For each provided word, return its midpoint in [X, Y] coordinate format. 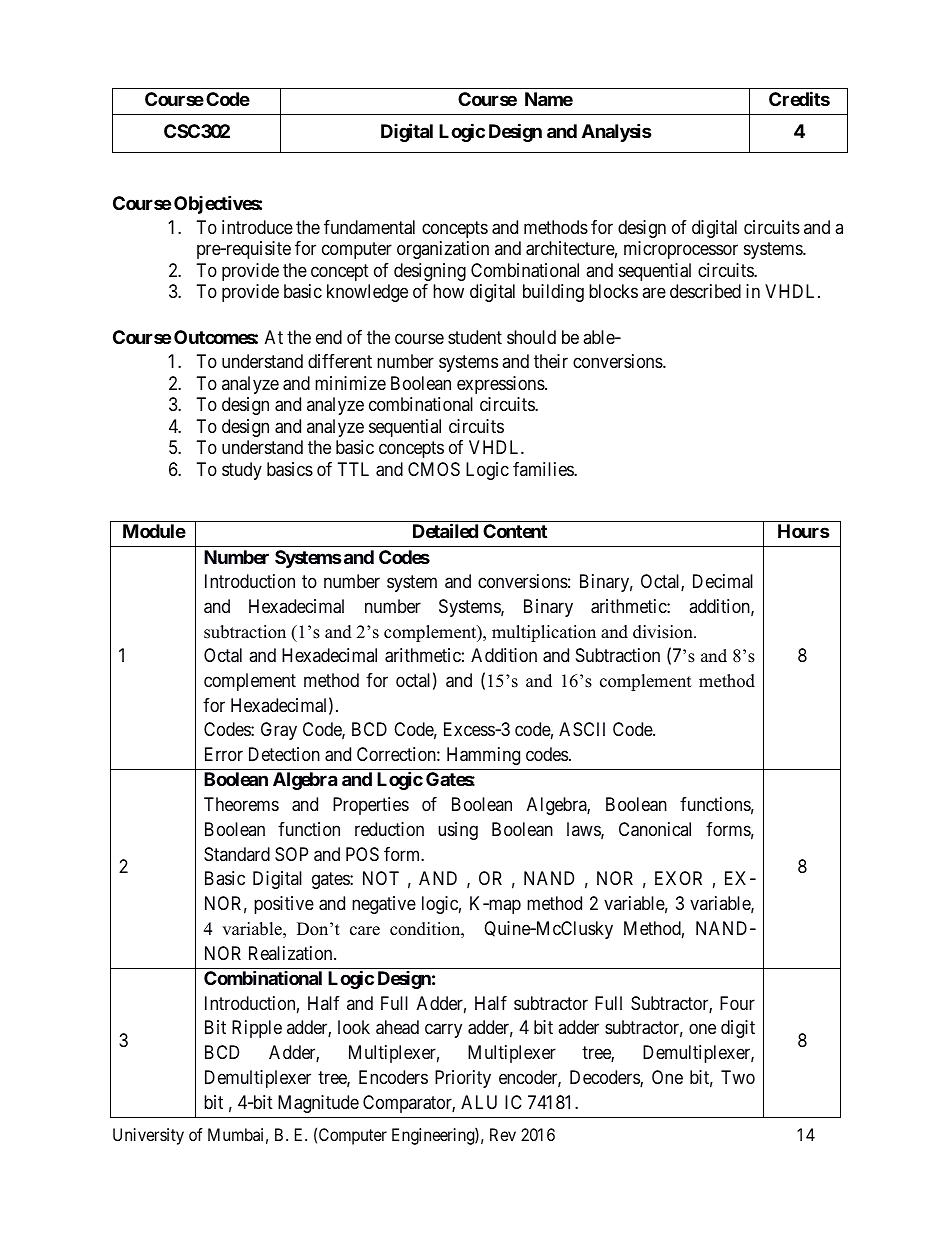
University [148, 1136]
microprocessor [681, 250]
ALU [479, 1102]
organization [443, 250]
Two [738, 1077]
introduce [257, 227]
